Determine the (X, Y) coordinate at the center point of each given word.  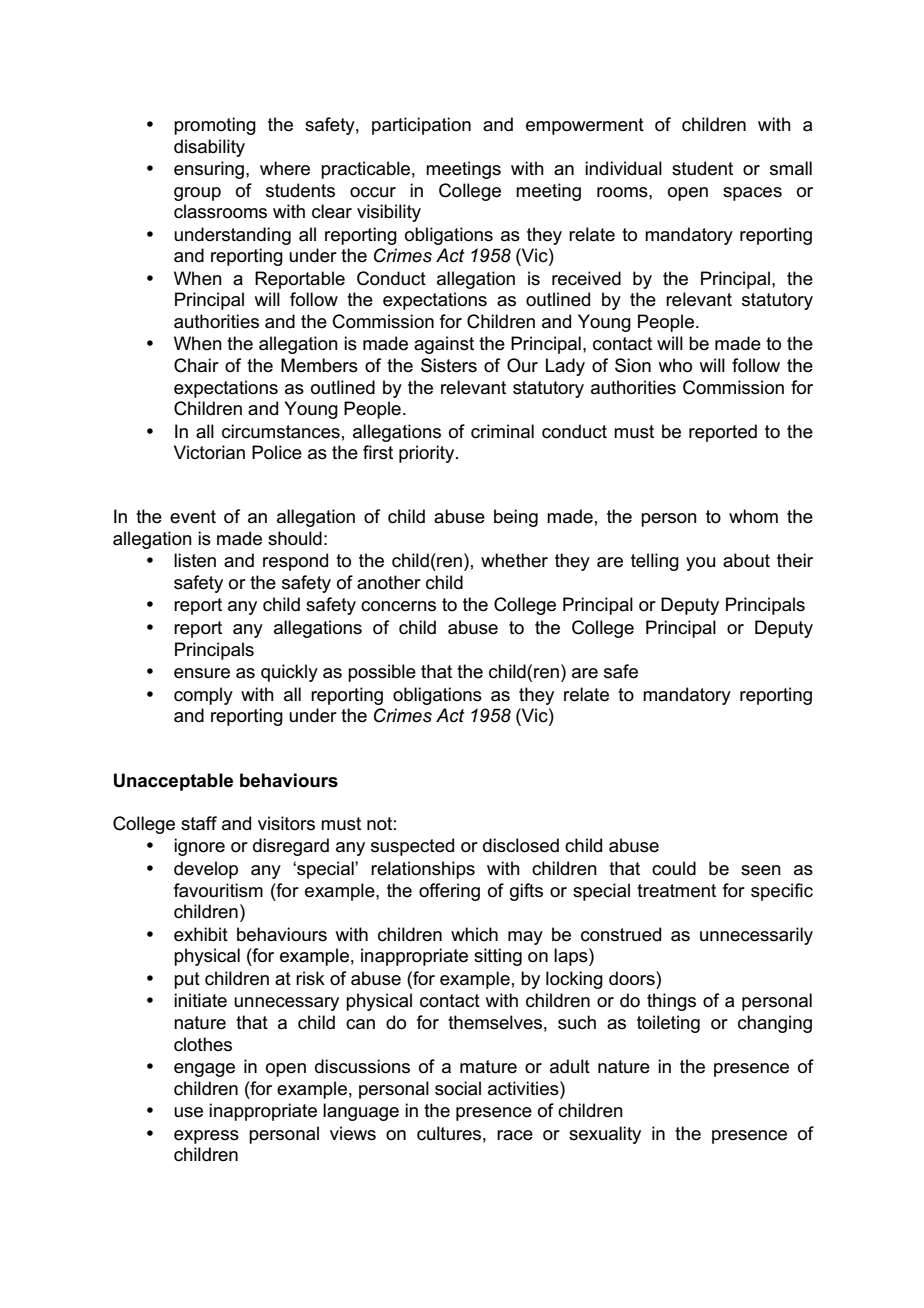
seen (761, 870)
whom (753, 516)
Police (277, 452)
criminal (502, 431)
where (285, 168)
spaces (752, 194)
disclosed (521, 845)
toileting (668, 1024)
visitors (286, 823)
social (458, 1088)
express (206, 1137)
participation (421, 126)
